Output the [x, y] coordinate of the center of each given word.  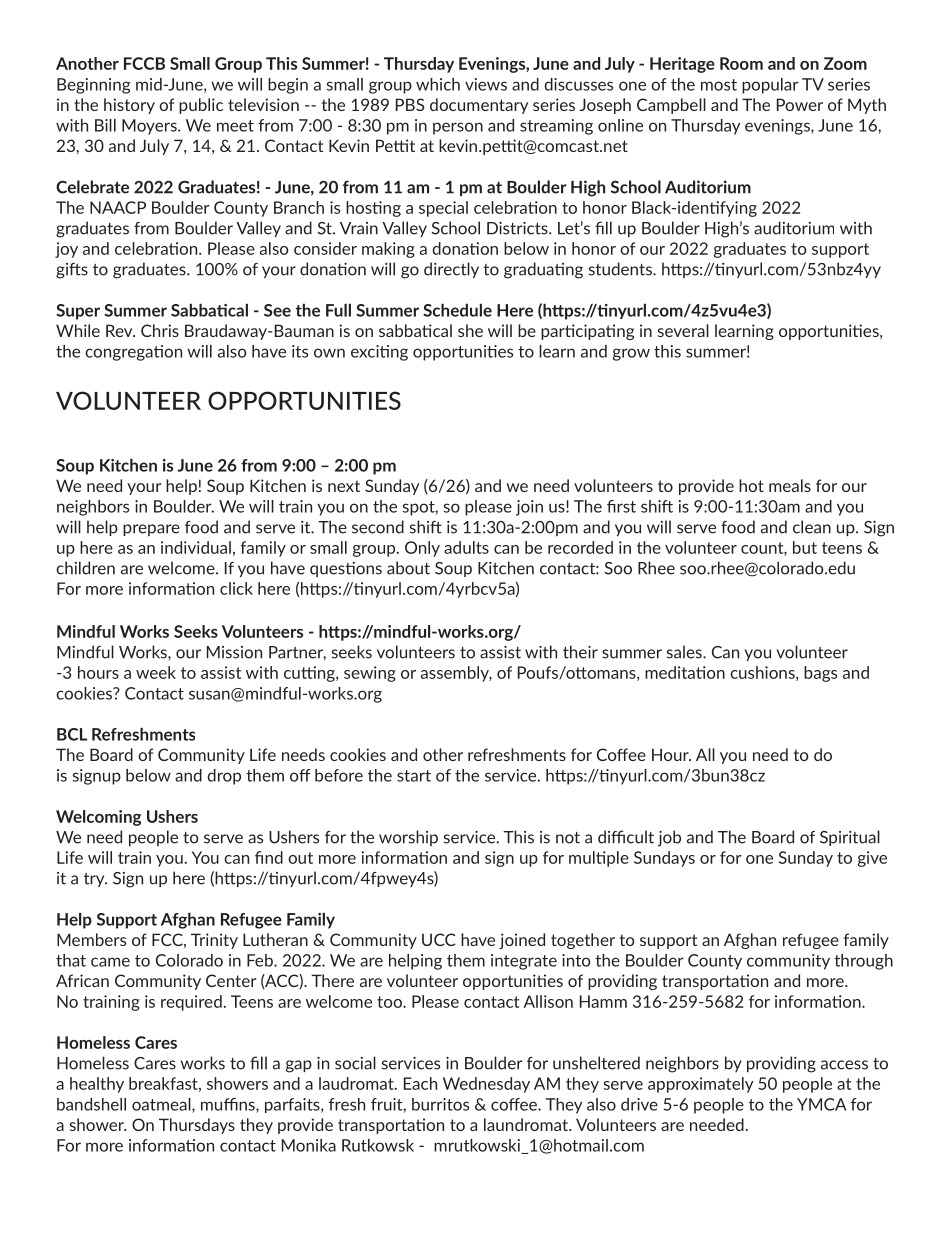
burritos [440, 1104]
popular [770, 86]
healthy [97, 1085]
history [129, 106]
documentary [479, 106]
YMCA [821, 1104]
